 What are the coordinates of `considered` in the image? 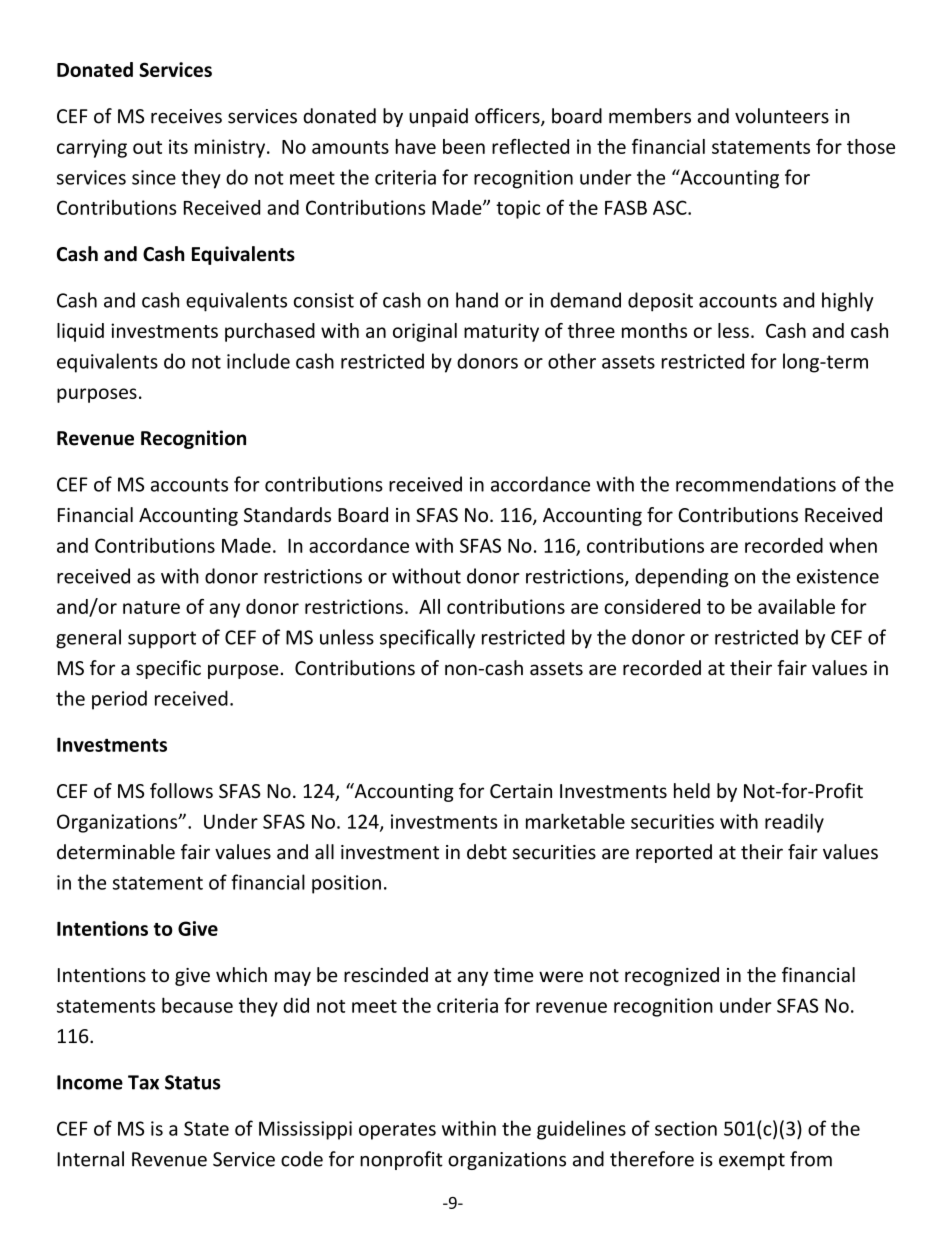 It's located at (652, 606).
